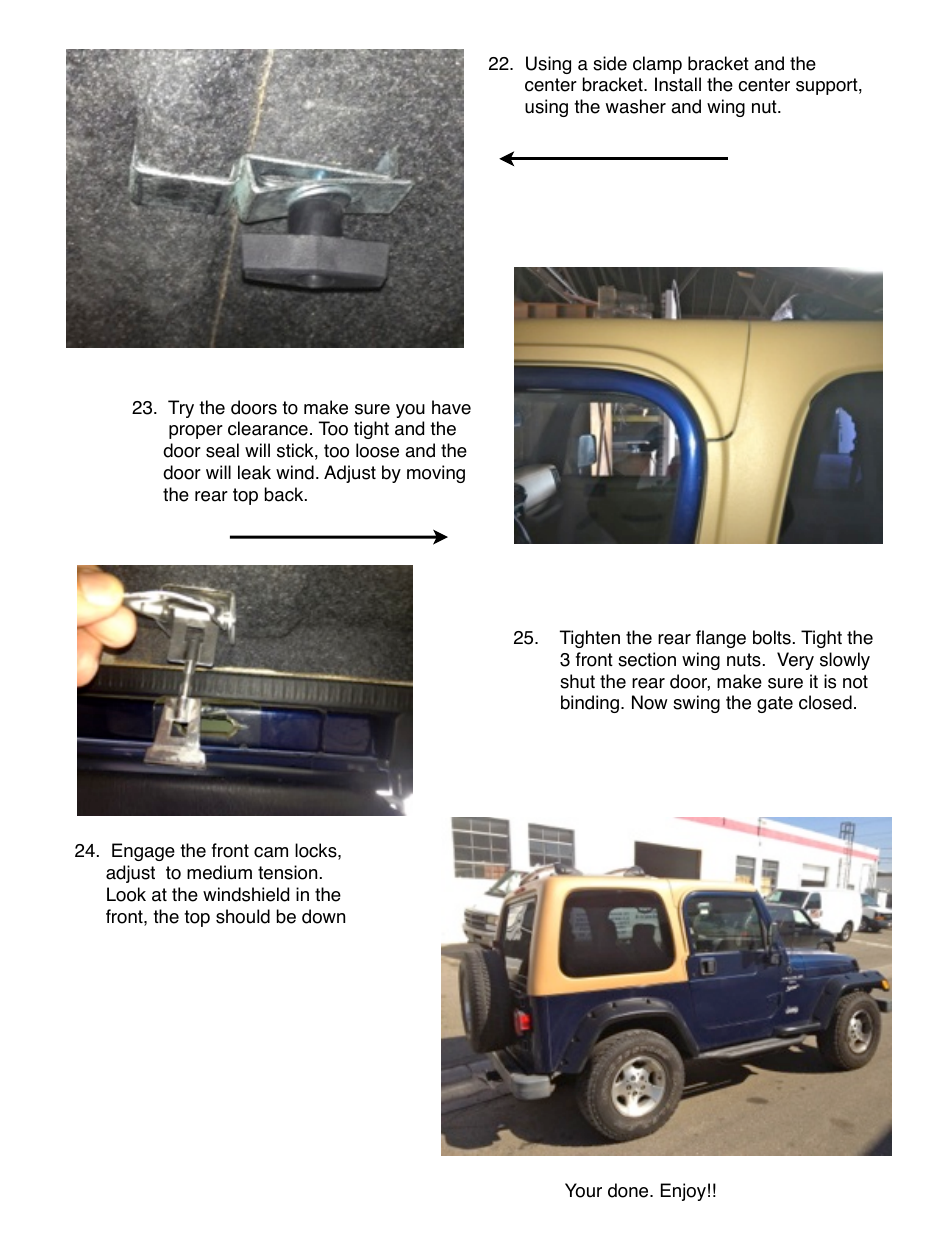  Describe the element at coordinates (243, 916) in the document. I see `should` at that location.
